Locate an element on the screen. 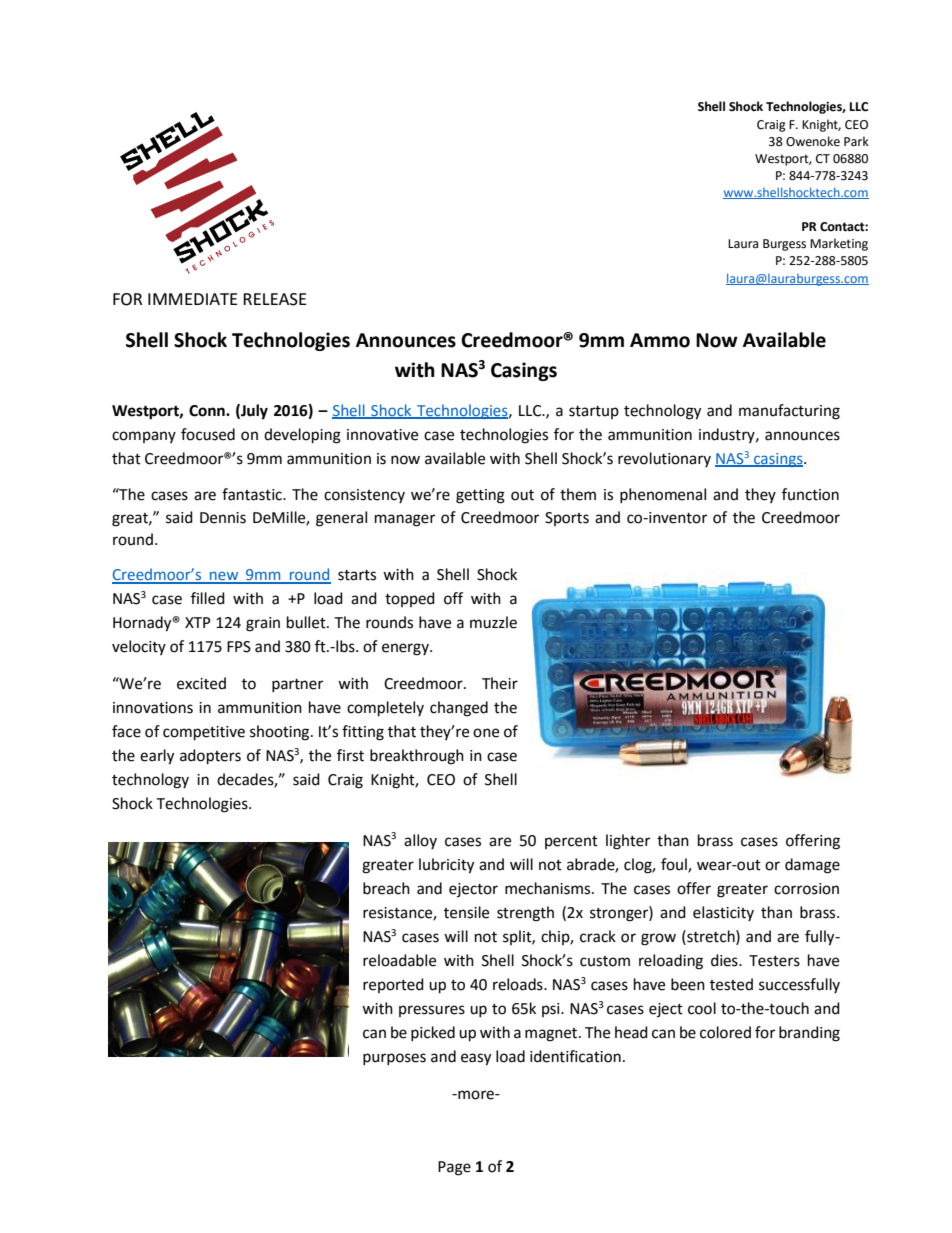  Testers is located at coordinates (774, 961).
